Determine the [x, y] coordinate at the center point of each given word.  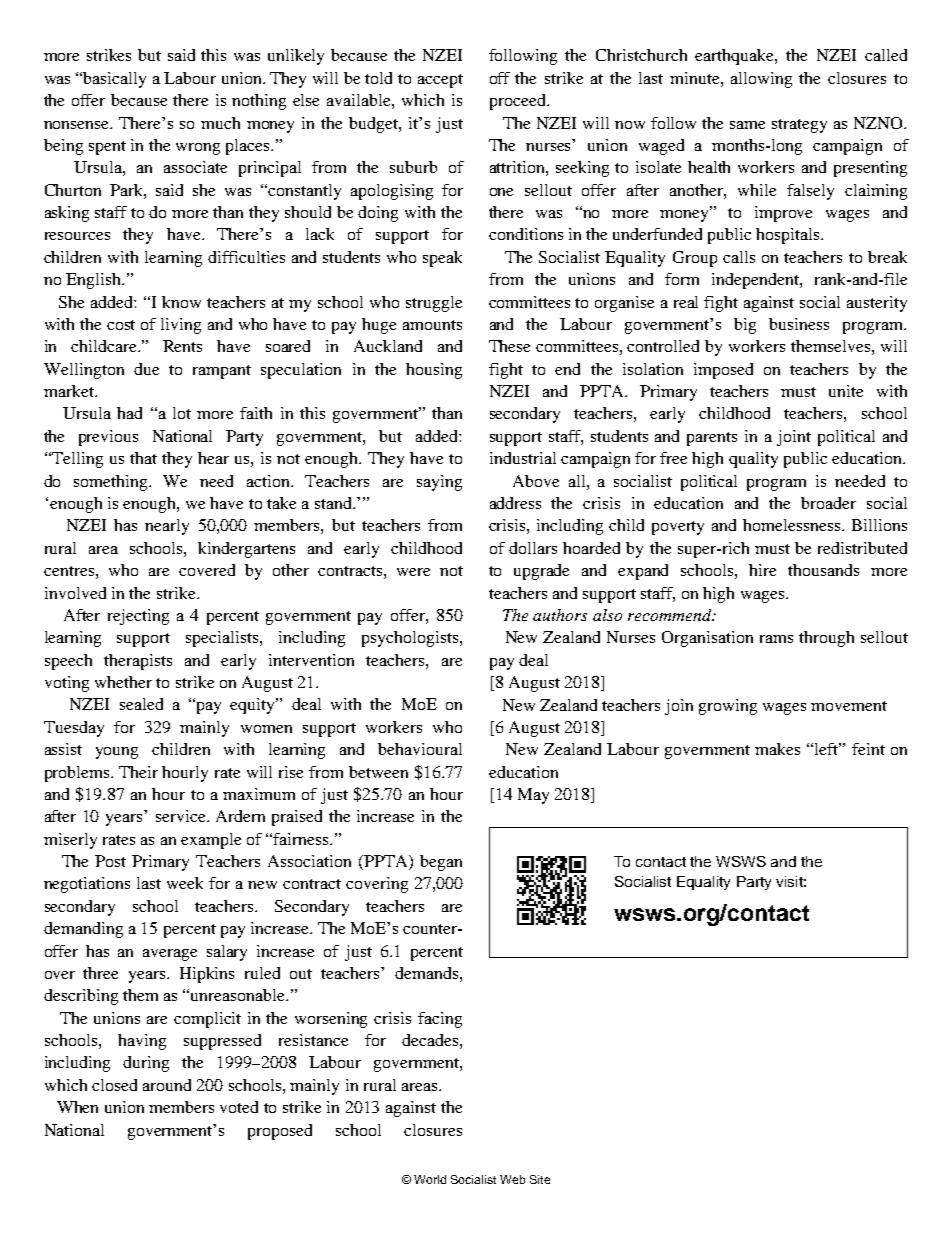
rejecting [138, 617]
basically [114, 80]
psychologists [410, 639]
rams [776, 639]
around [167, 1085]
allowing [761, 80]
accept [440, 81]
